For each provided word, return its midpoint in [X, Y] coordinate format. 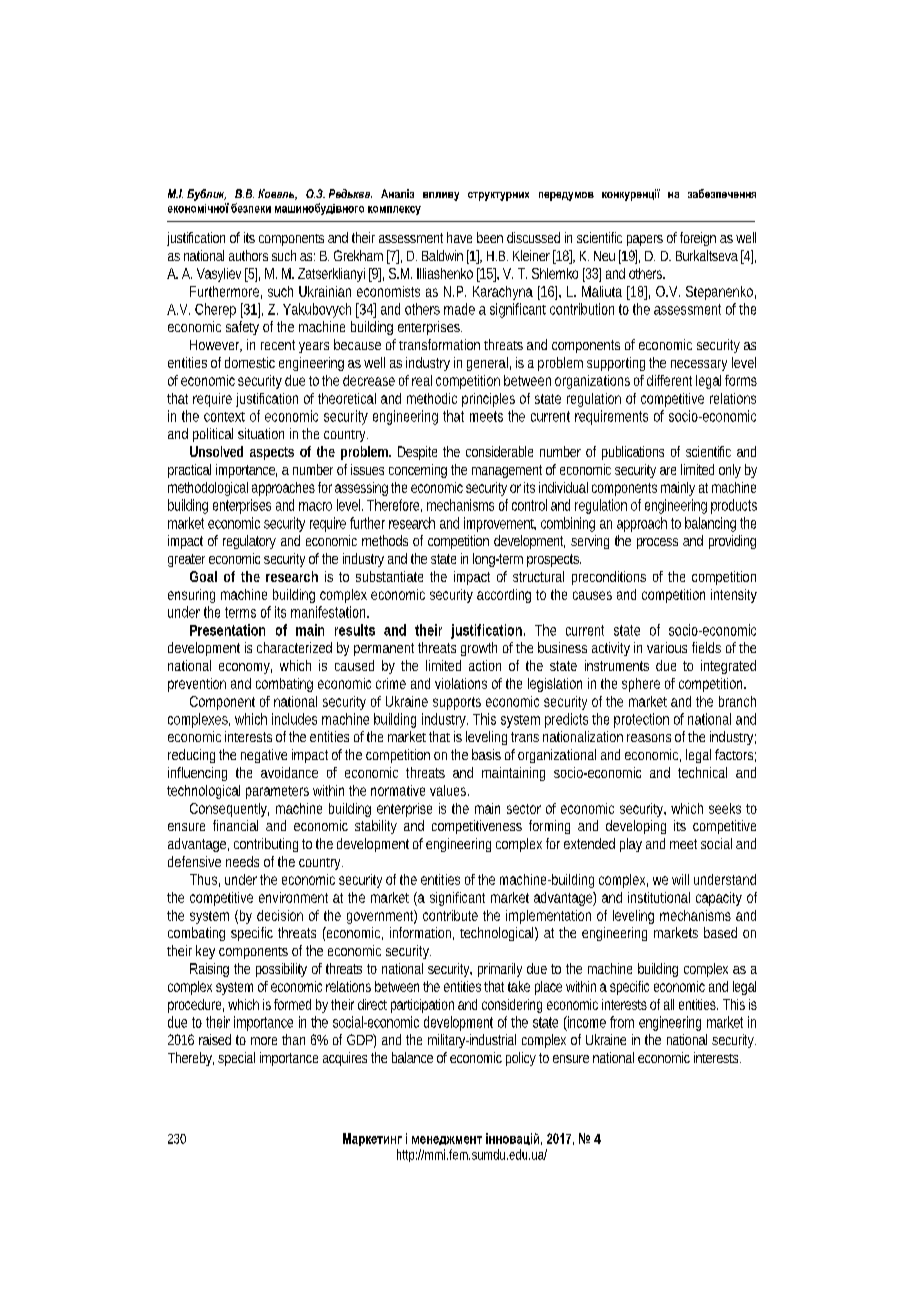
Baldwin [442, 255]
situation [261, 433]
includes [294, 719]
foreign [698, 239]
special [236, 1059]
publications [633, 453]
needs [242, 861]
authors [248, 255]
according [504, 596]
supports [457, 703]
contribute [450, 915]
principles [488, 400]
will [680, 879]
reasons [649, 738]
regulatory [249, 542]
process [657, 543]
